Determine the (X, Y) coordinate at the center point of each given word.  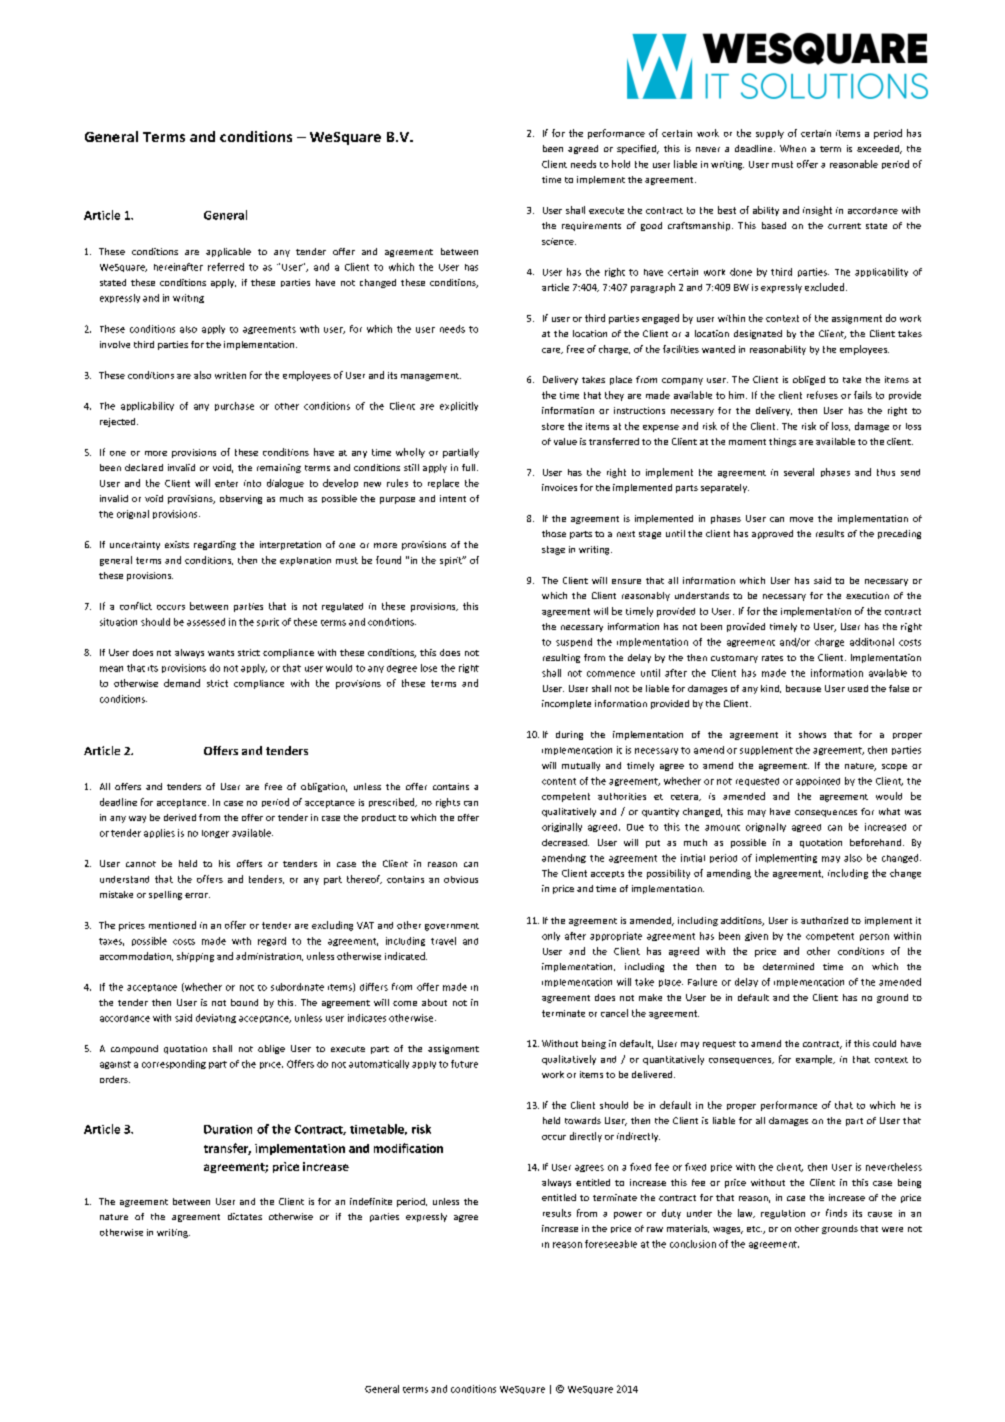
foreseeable (611, 1244)
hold (621, 164)
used (858, 688)
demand (182, 683)
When (793, 148)
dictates (245, 1216)
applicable (228, 252)
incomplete (566, 704)
